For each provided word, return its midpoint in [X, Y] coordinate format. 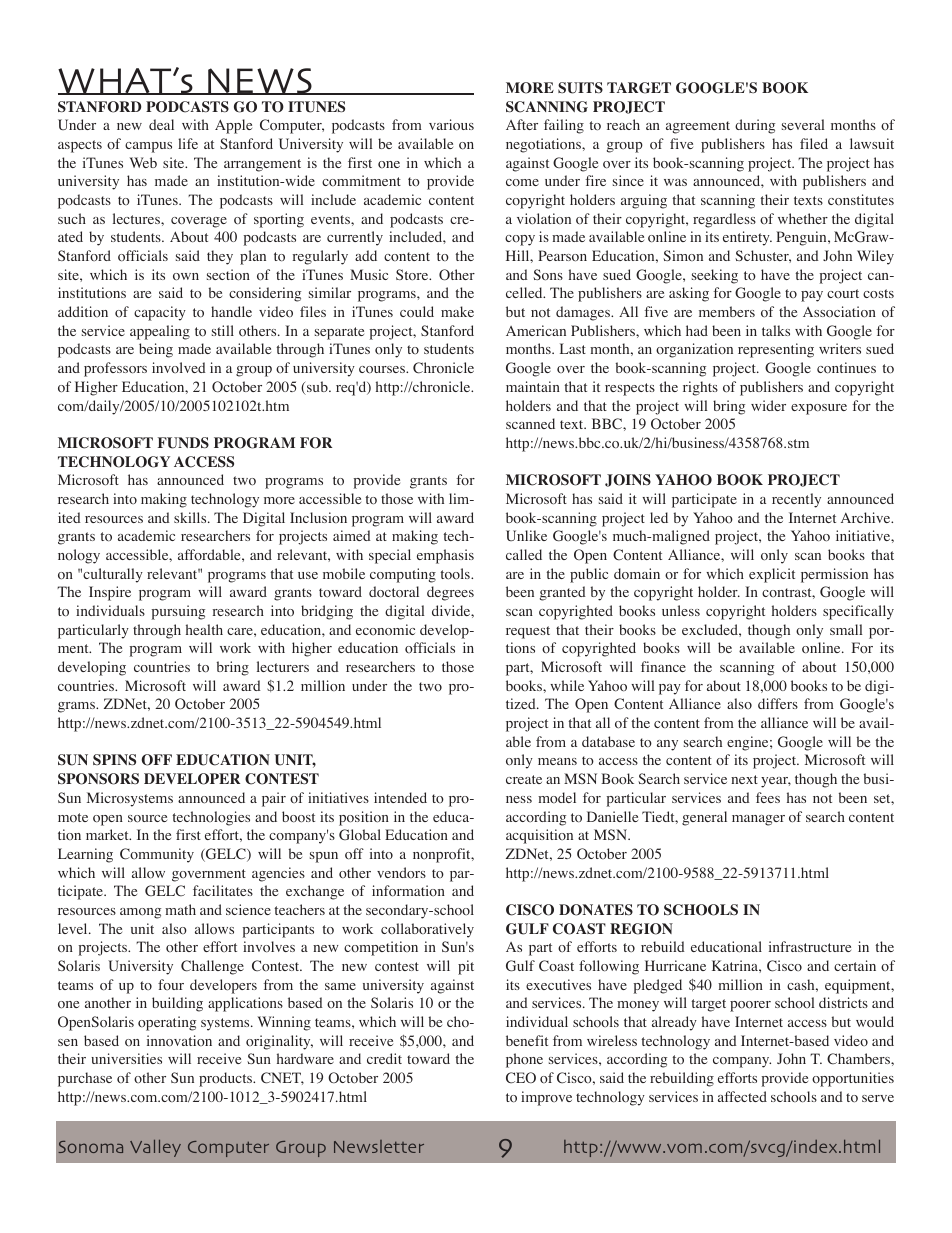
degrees [450, 593]
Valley [155, 1148]
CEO [521, 1078]
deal [161, 124]
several [803, 124]
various [451, 125]
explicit [772, 575]
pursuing [178, 612]
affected [742, 1096]
